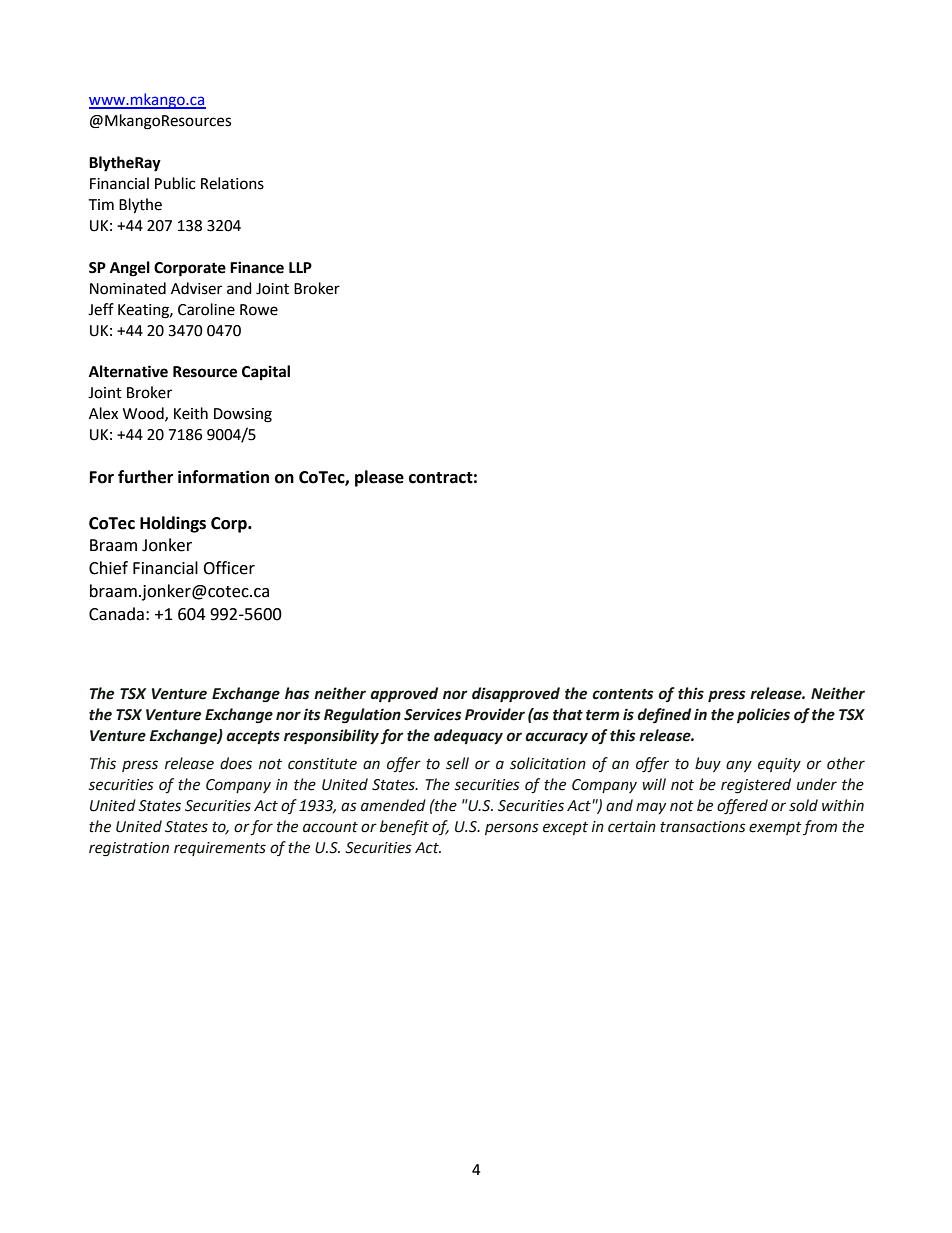 The width and height of the screenshot is (952, 1233). I want to click on please, so click(379, 478).
